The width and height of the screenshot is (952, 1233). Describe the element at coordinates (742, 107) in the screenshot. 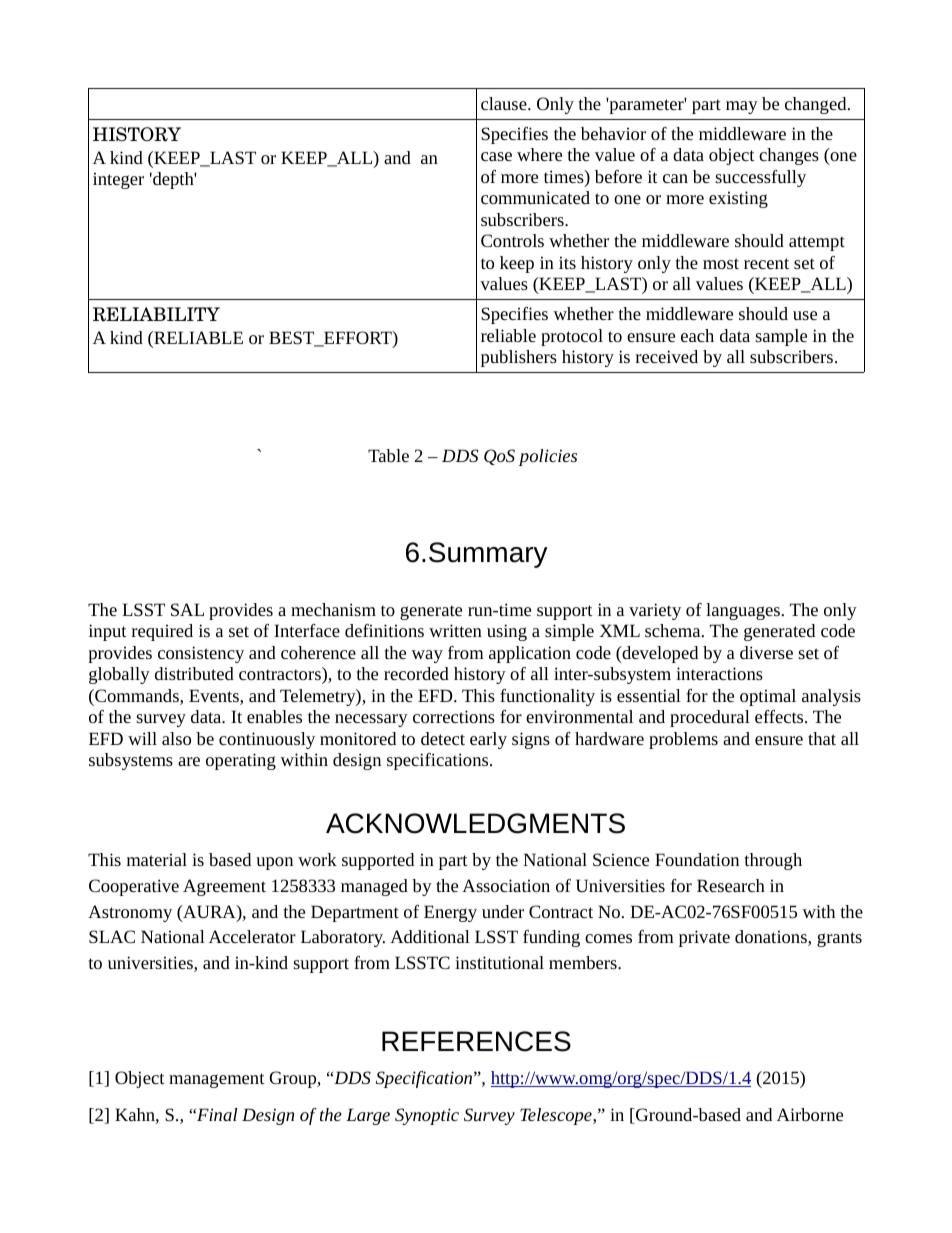

I see `may` at that location.
